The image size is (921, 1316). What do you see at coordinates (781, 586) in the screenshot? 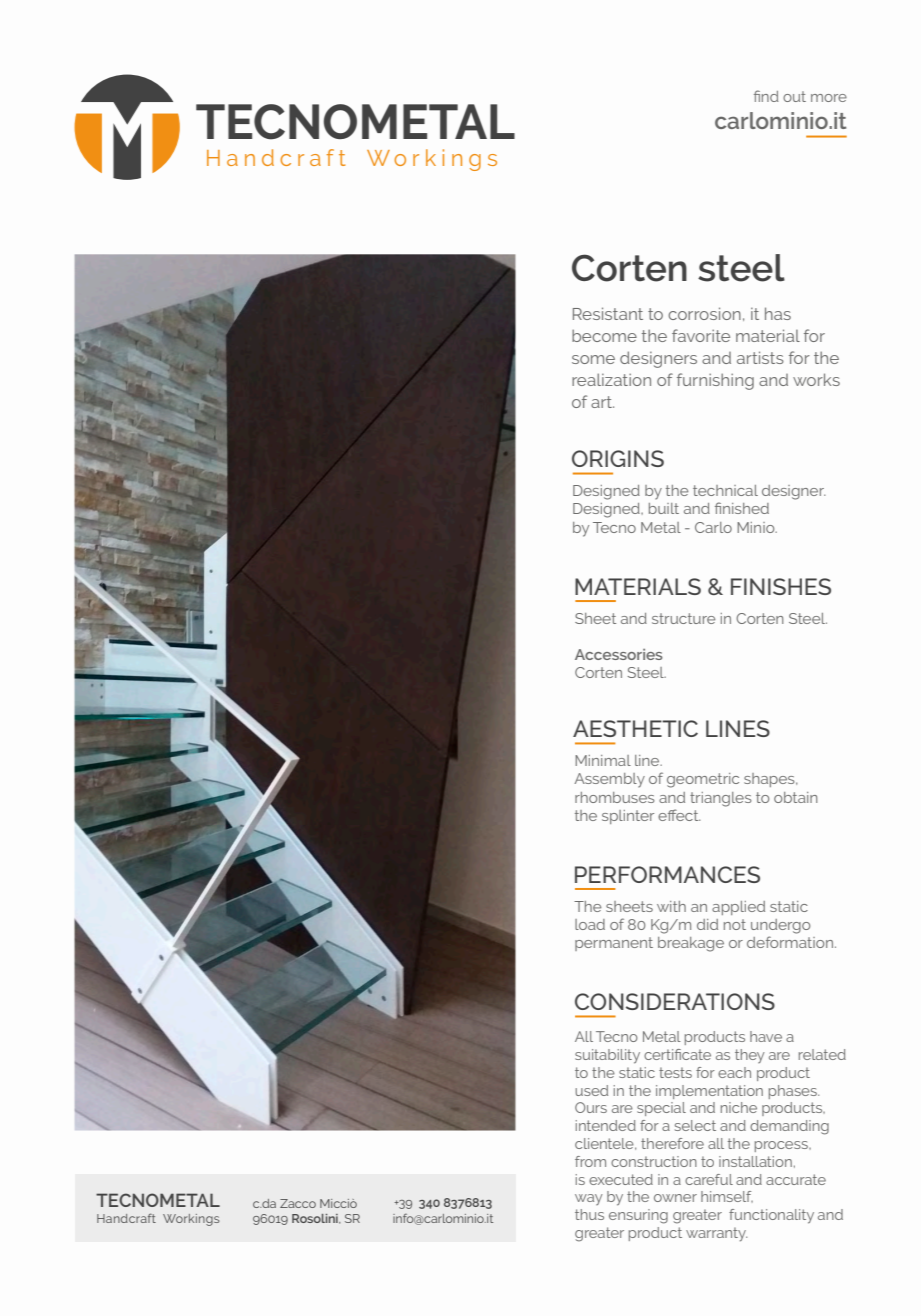
I see `FINISHES` at bounding box center [781, 586].
